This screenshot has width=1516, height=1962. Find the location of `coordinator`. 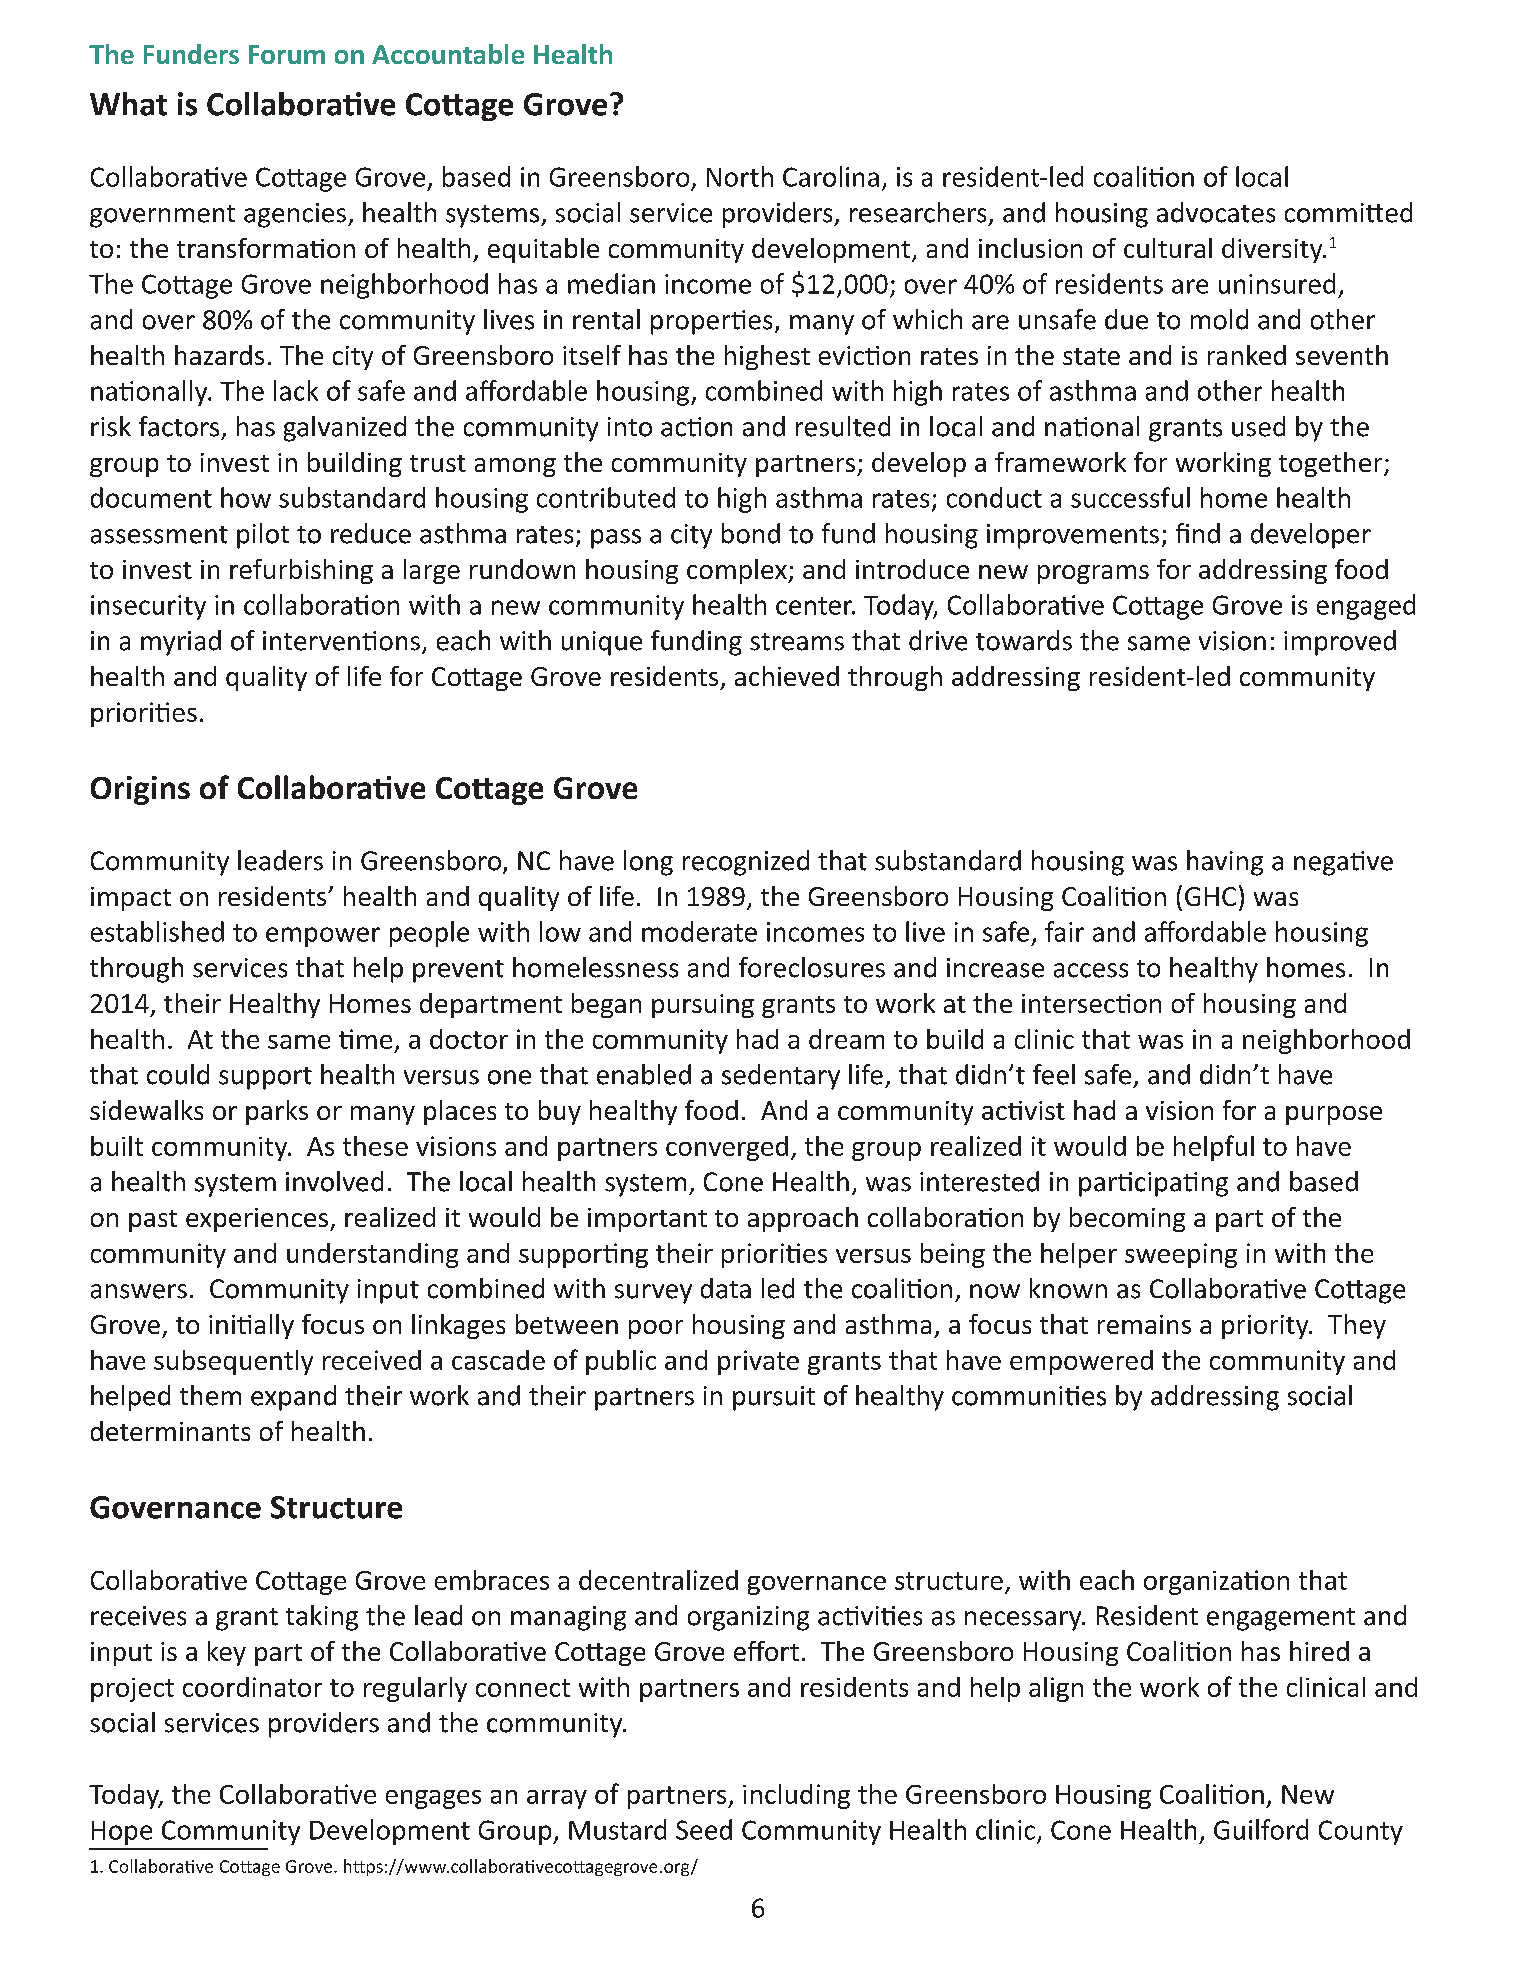

coordinator is located at coordinates (252, 1687).
